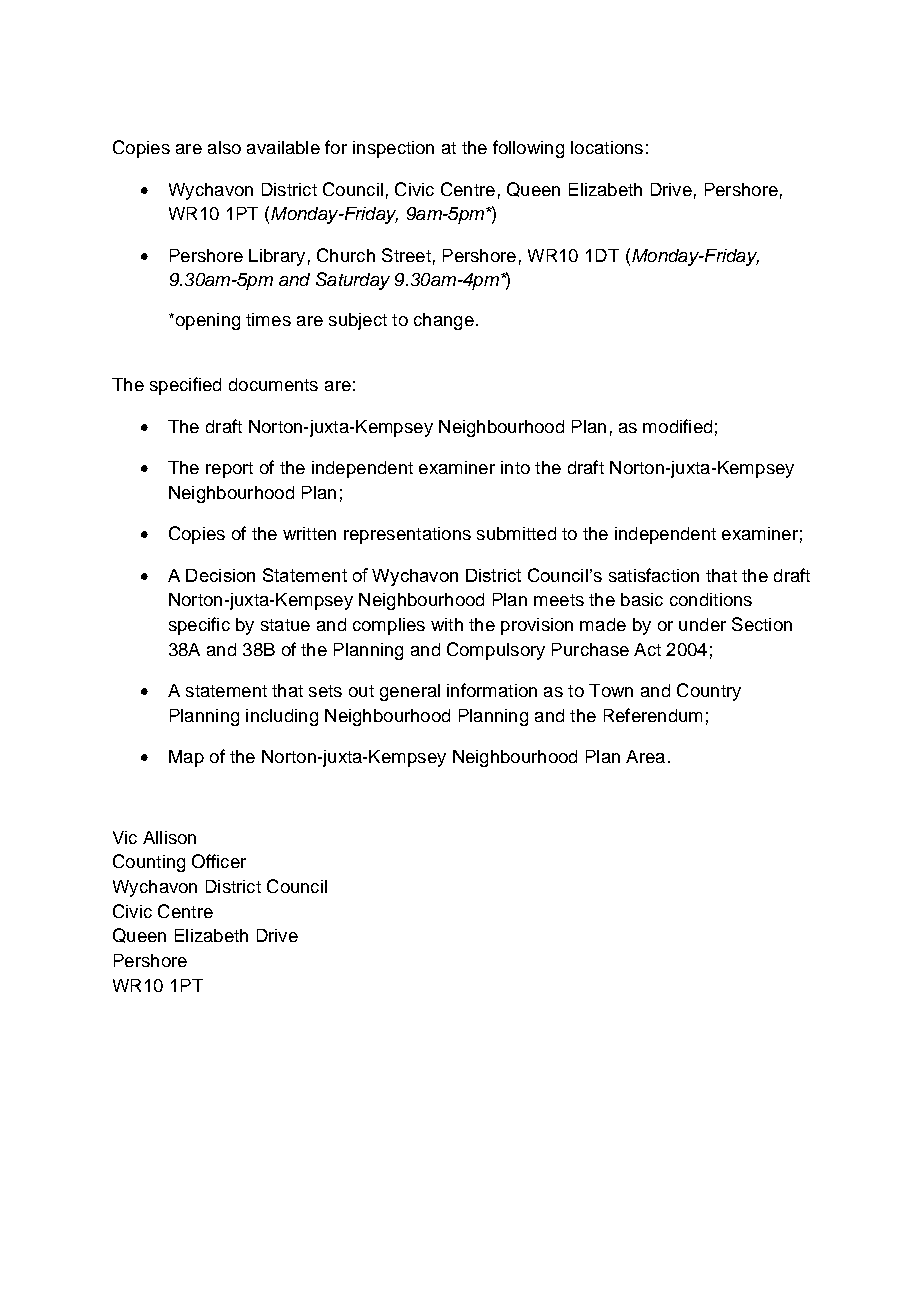 The image size is (924, 1308). I want to click on satisfaction, so click(654, 575).
